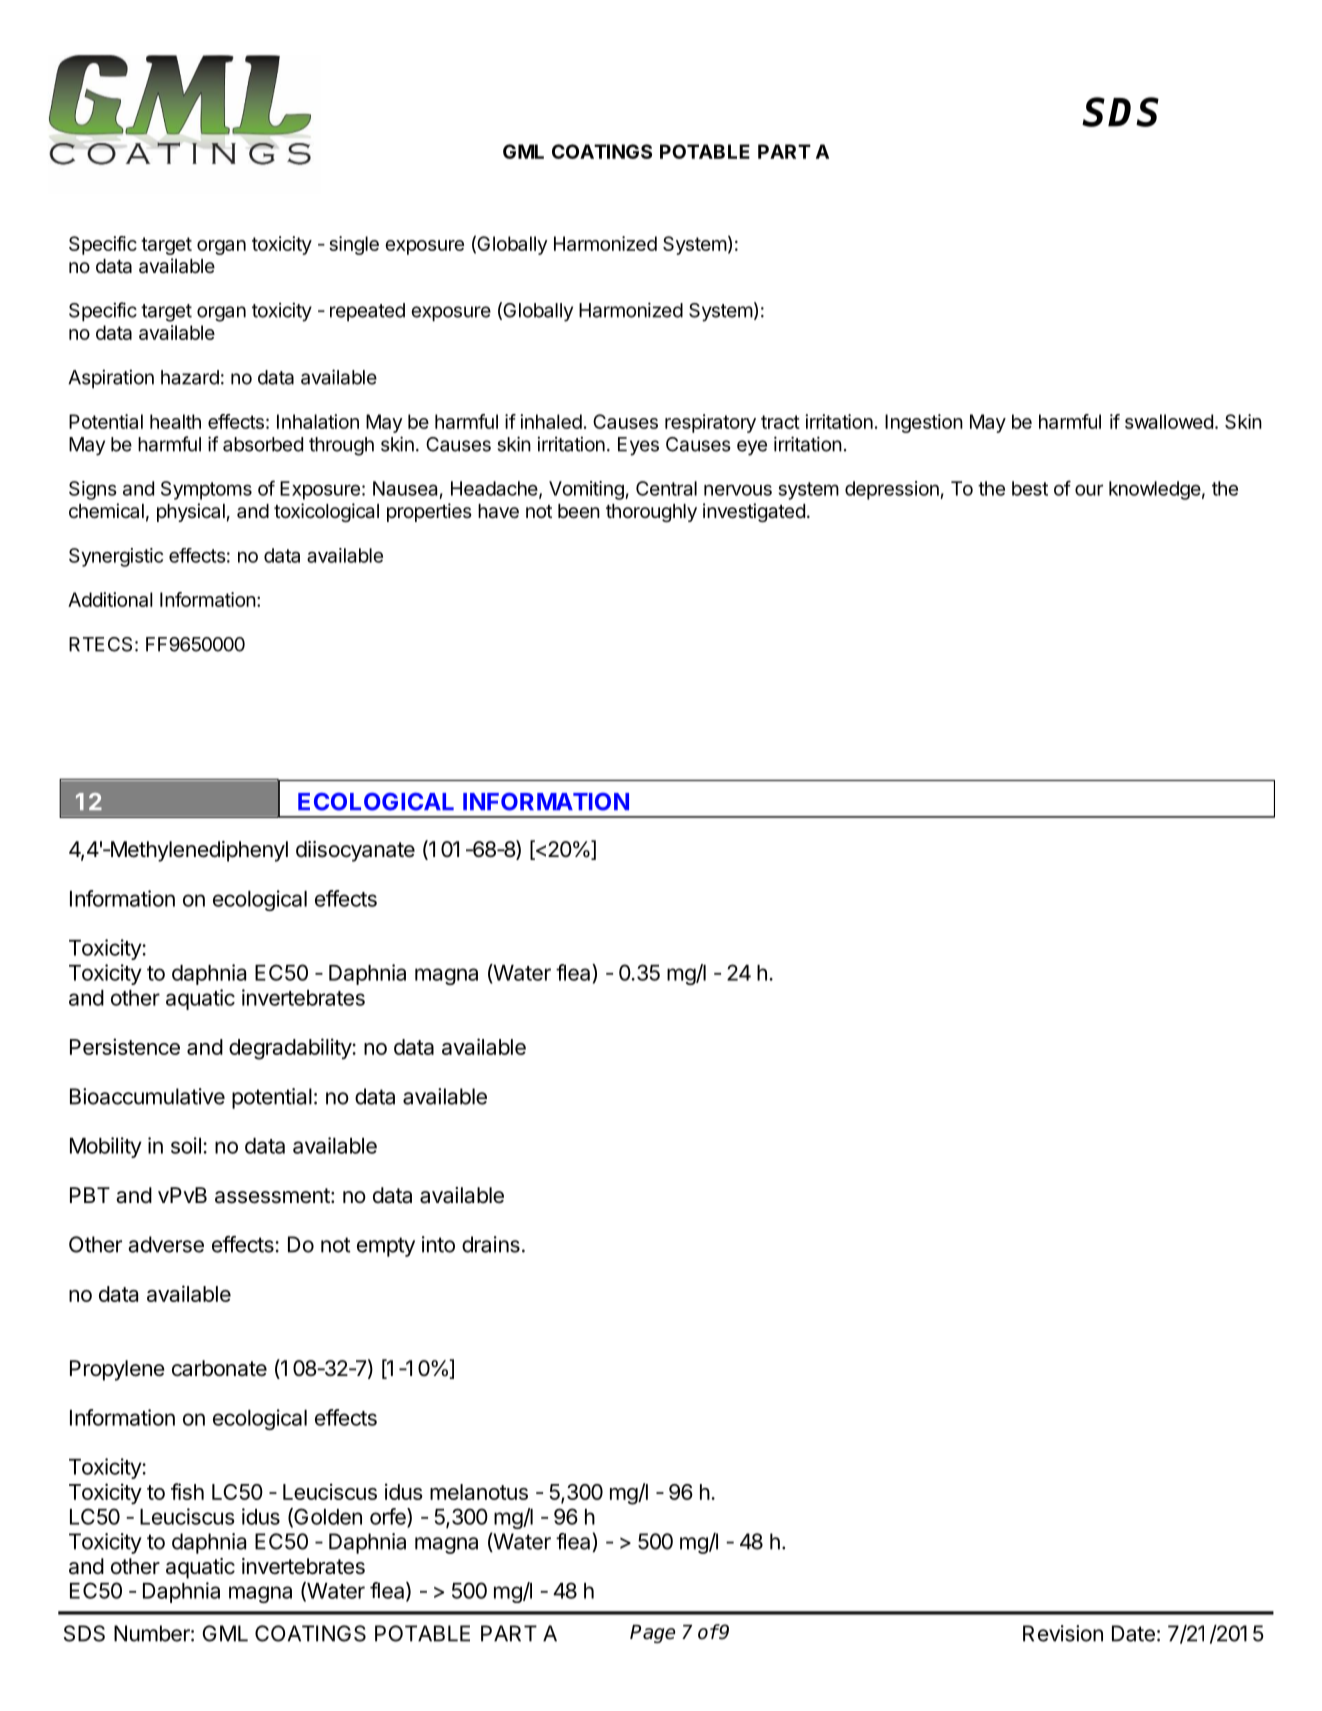  Describe the element at coordinates (1089, 490) in the screenshot. I see `our` at that location.
